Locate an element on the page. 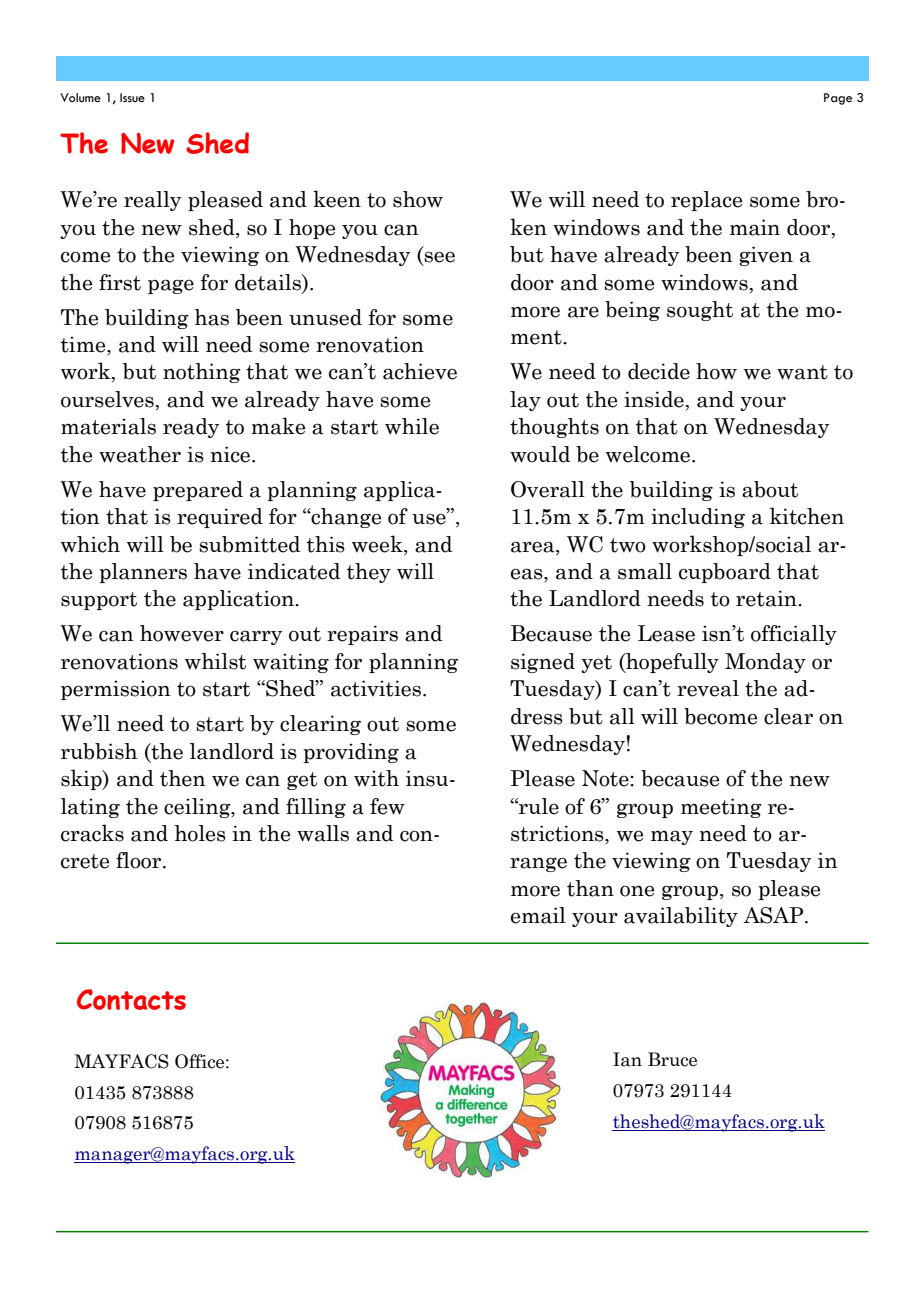 Image resolution: width=924 pixels, height=1308 pixels. they is located at coordinates (369, 573).
